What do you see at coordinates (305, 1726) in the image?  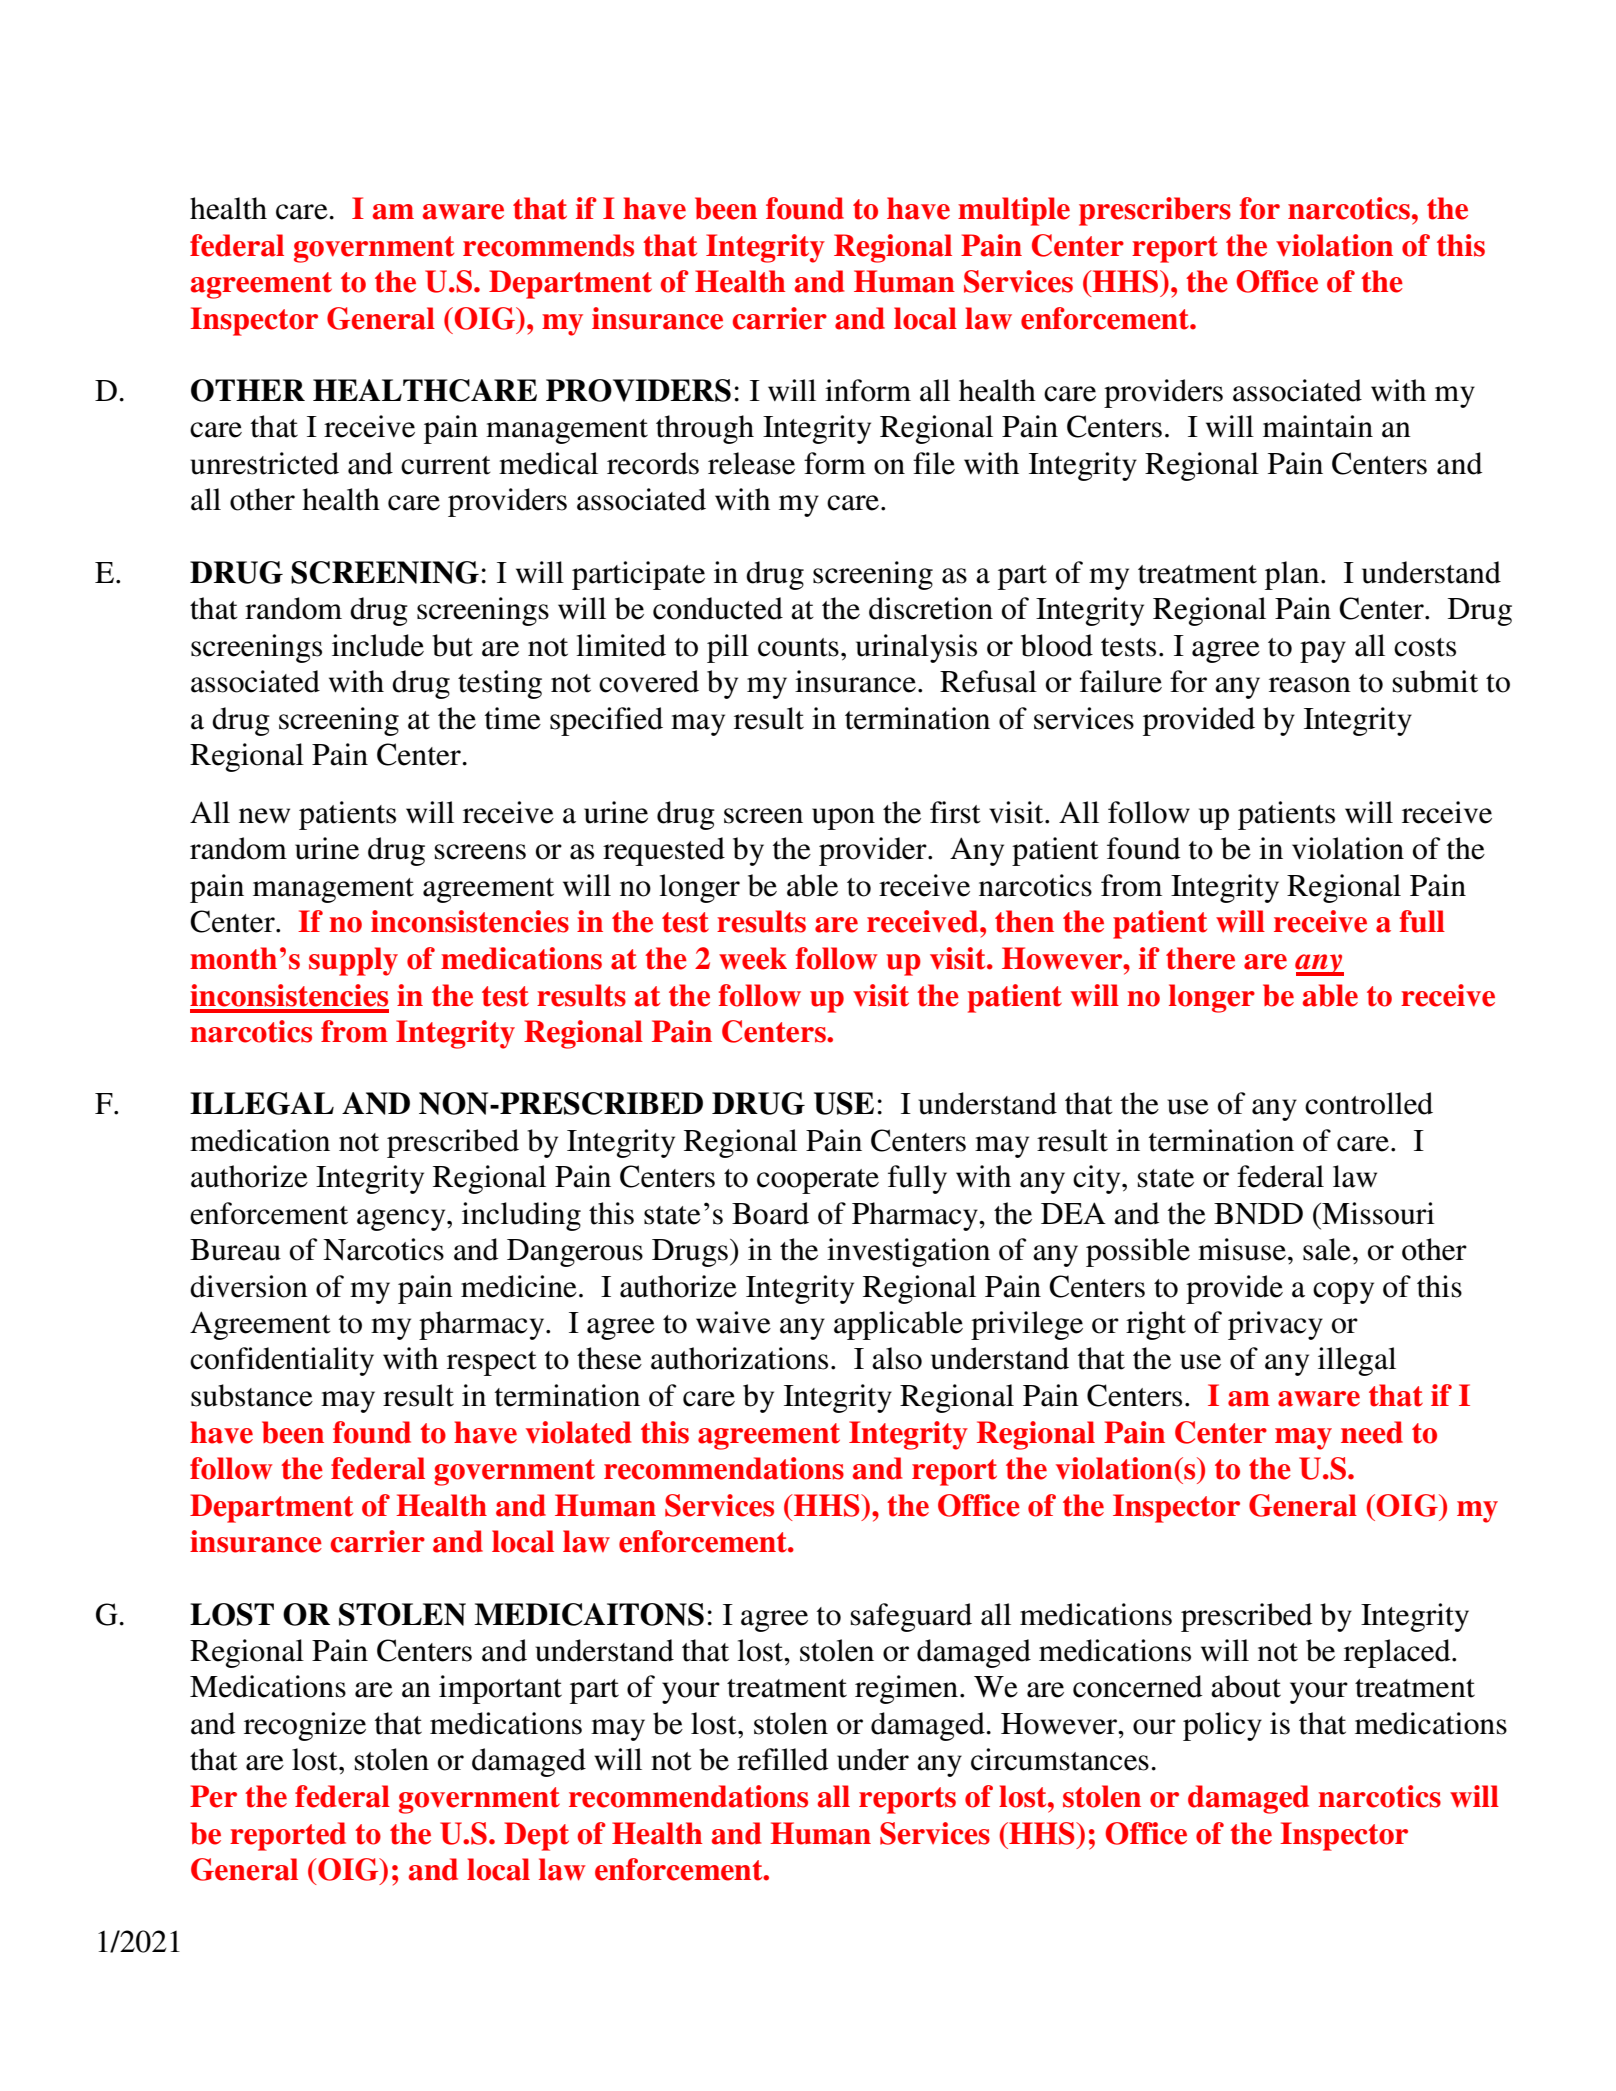 I see `recognize` at bounding box center [305, 1726].
